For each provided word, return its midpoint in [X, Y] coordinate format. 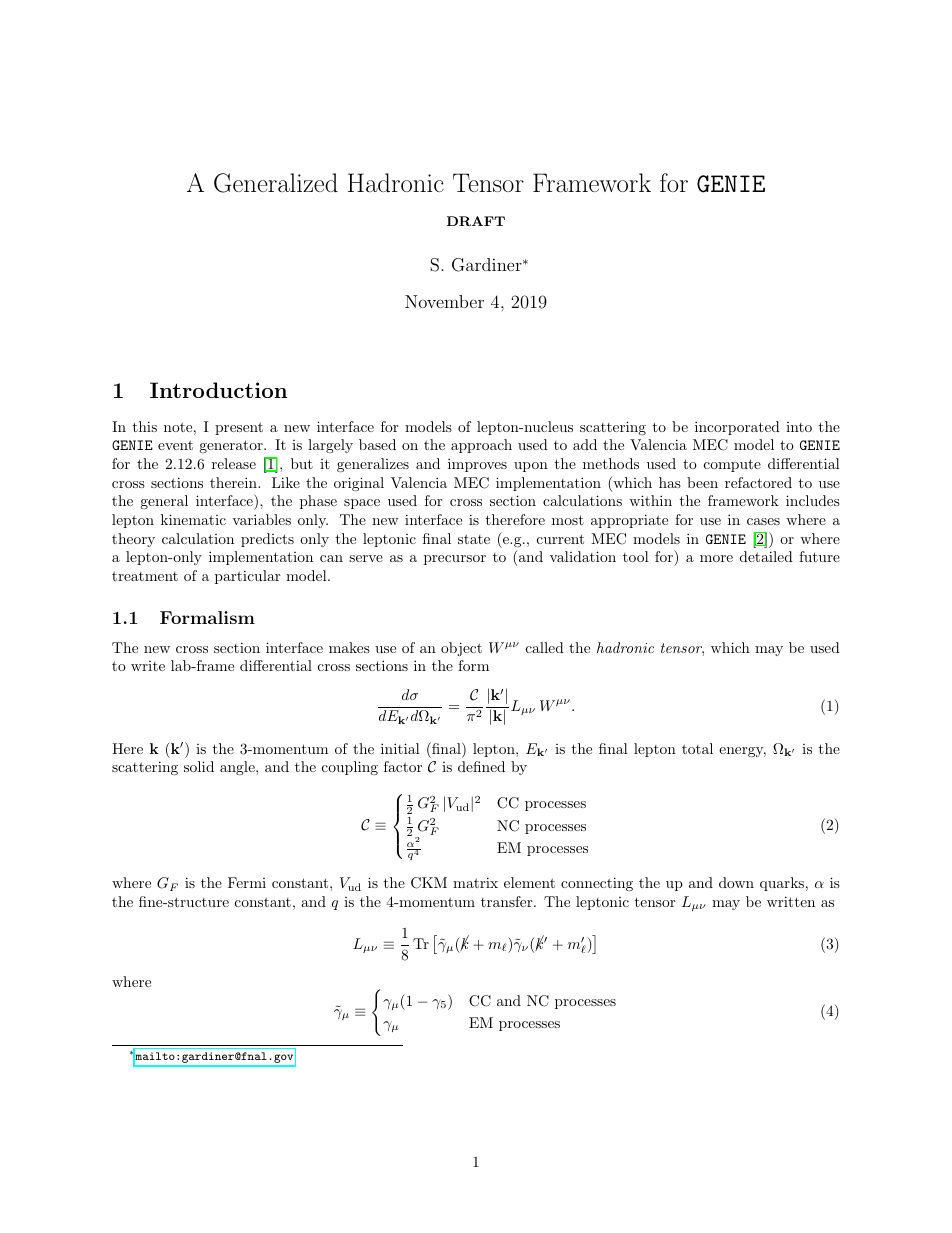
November [444, 301]
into [799, 427]
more [716, 558]
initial [400, 748]
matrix [475, 882]
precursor [455, 560]
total [697, 748]
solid [199, 766]
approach [481, 446]
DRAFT [476, 221]
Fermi [247, 882]
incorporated [737, 428]
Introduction [218, 390]
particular [247, 577]
